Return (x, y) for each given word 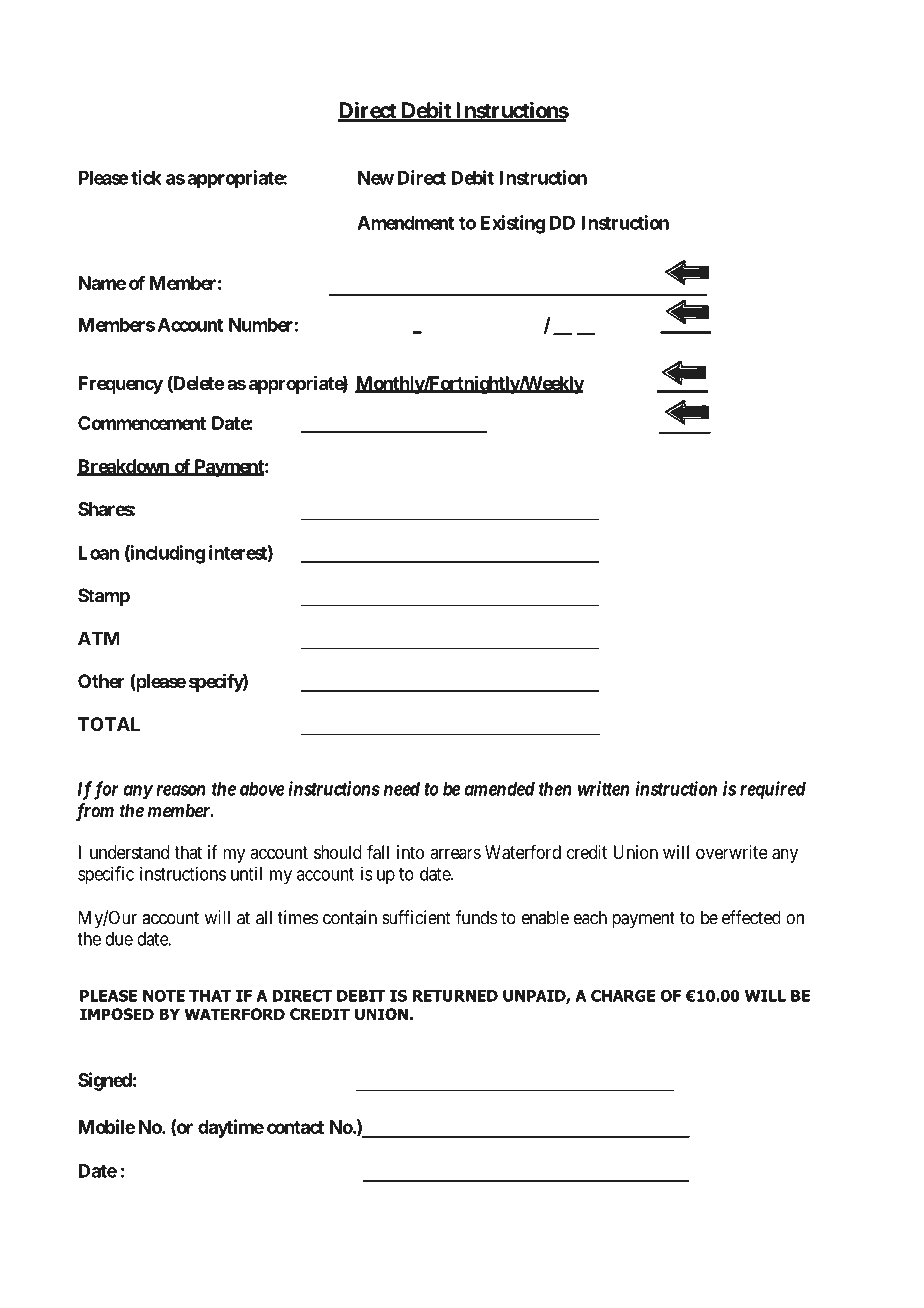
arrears (455, 853)
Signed (105, 1081)
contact (295, 1127)
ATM (99, 638)
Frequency (120, 385)
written (603, 788)
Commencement (142, 423)
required (773, 790)
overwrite (732, 852)
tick (146, 177)
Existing (512, 224)
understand (129, 852)
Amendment (405, 223)
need (402, 789)
